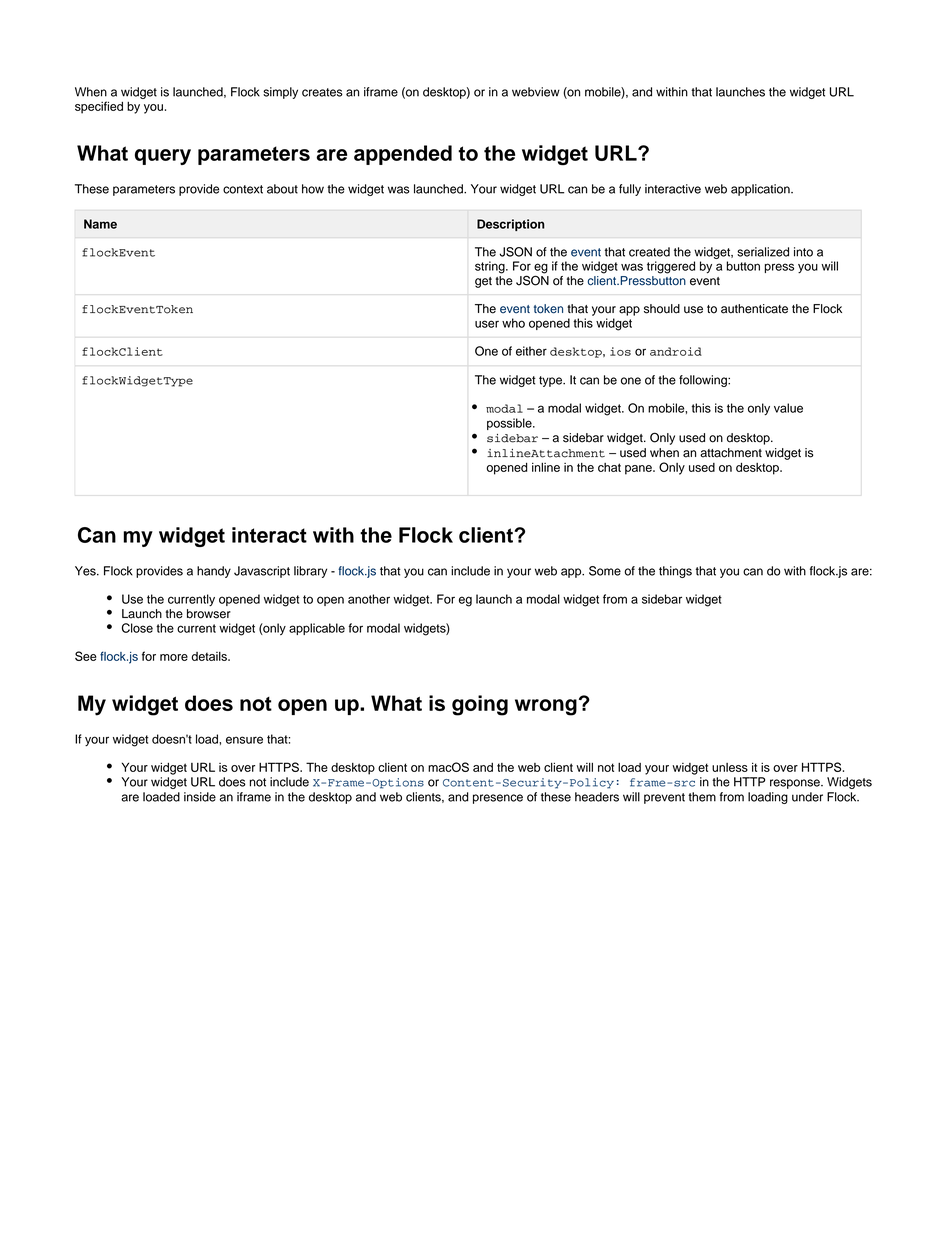 The image size is (952, 1233). What do you see at coordinates (487, 324) in the document?
I see `user` at bounding box center [487, 324].
